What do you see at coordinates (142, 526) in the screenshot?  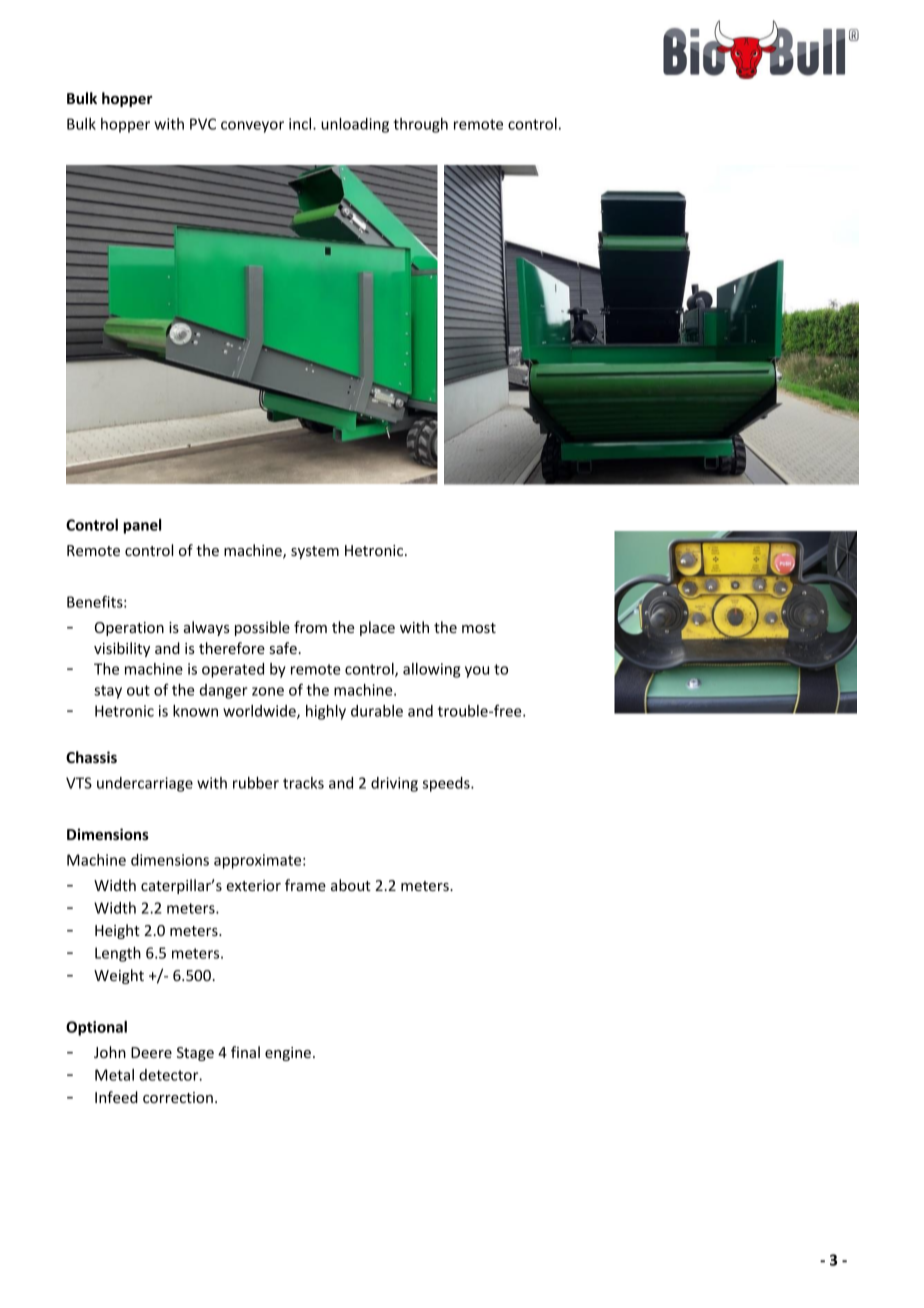 I see `panel` at bounding box center [142, 526].
